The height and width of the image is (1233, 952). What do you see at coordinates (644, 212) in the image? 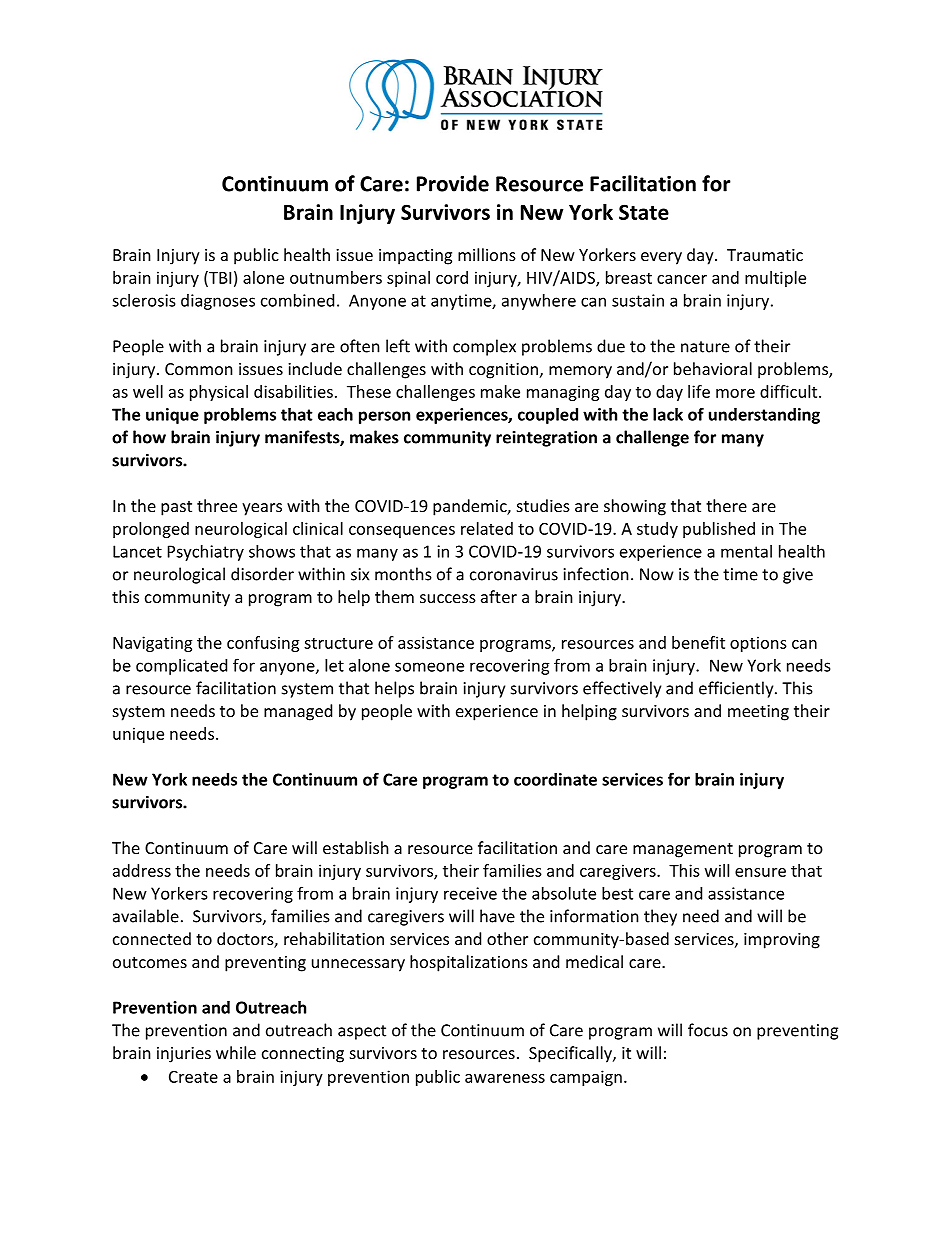
I see `State` at bounding box center [644, 212].
